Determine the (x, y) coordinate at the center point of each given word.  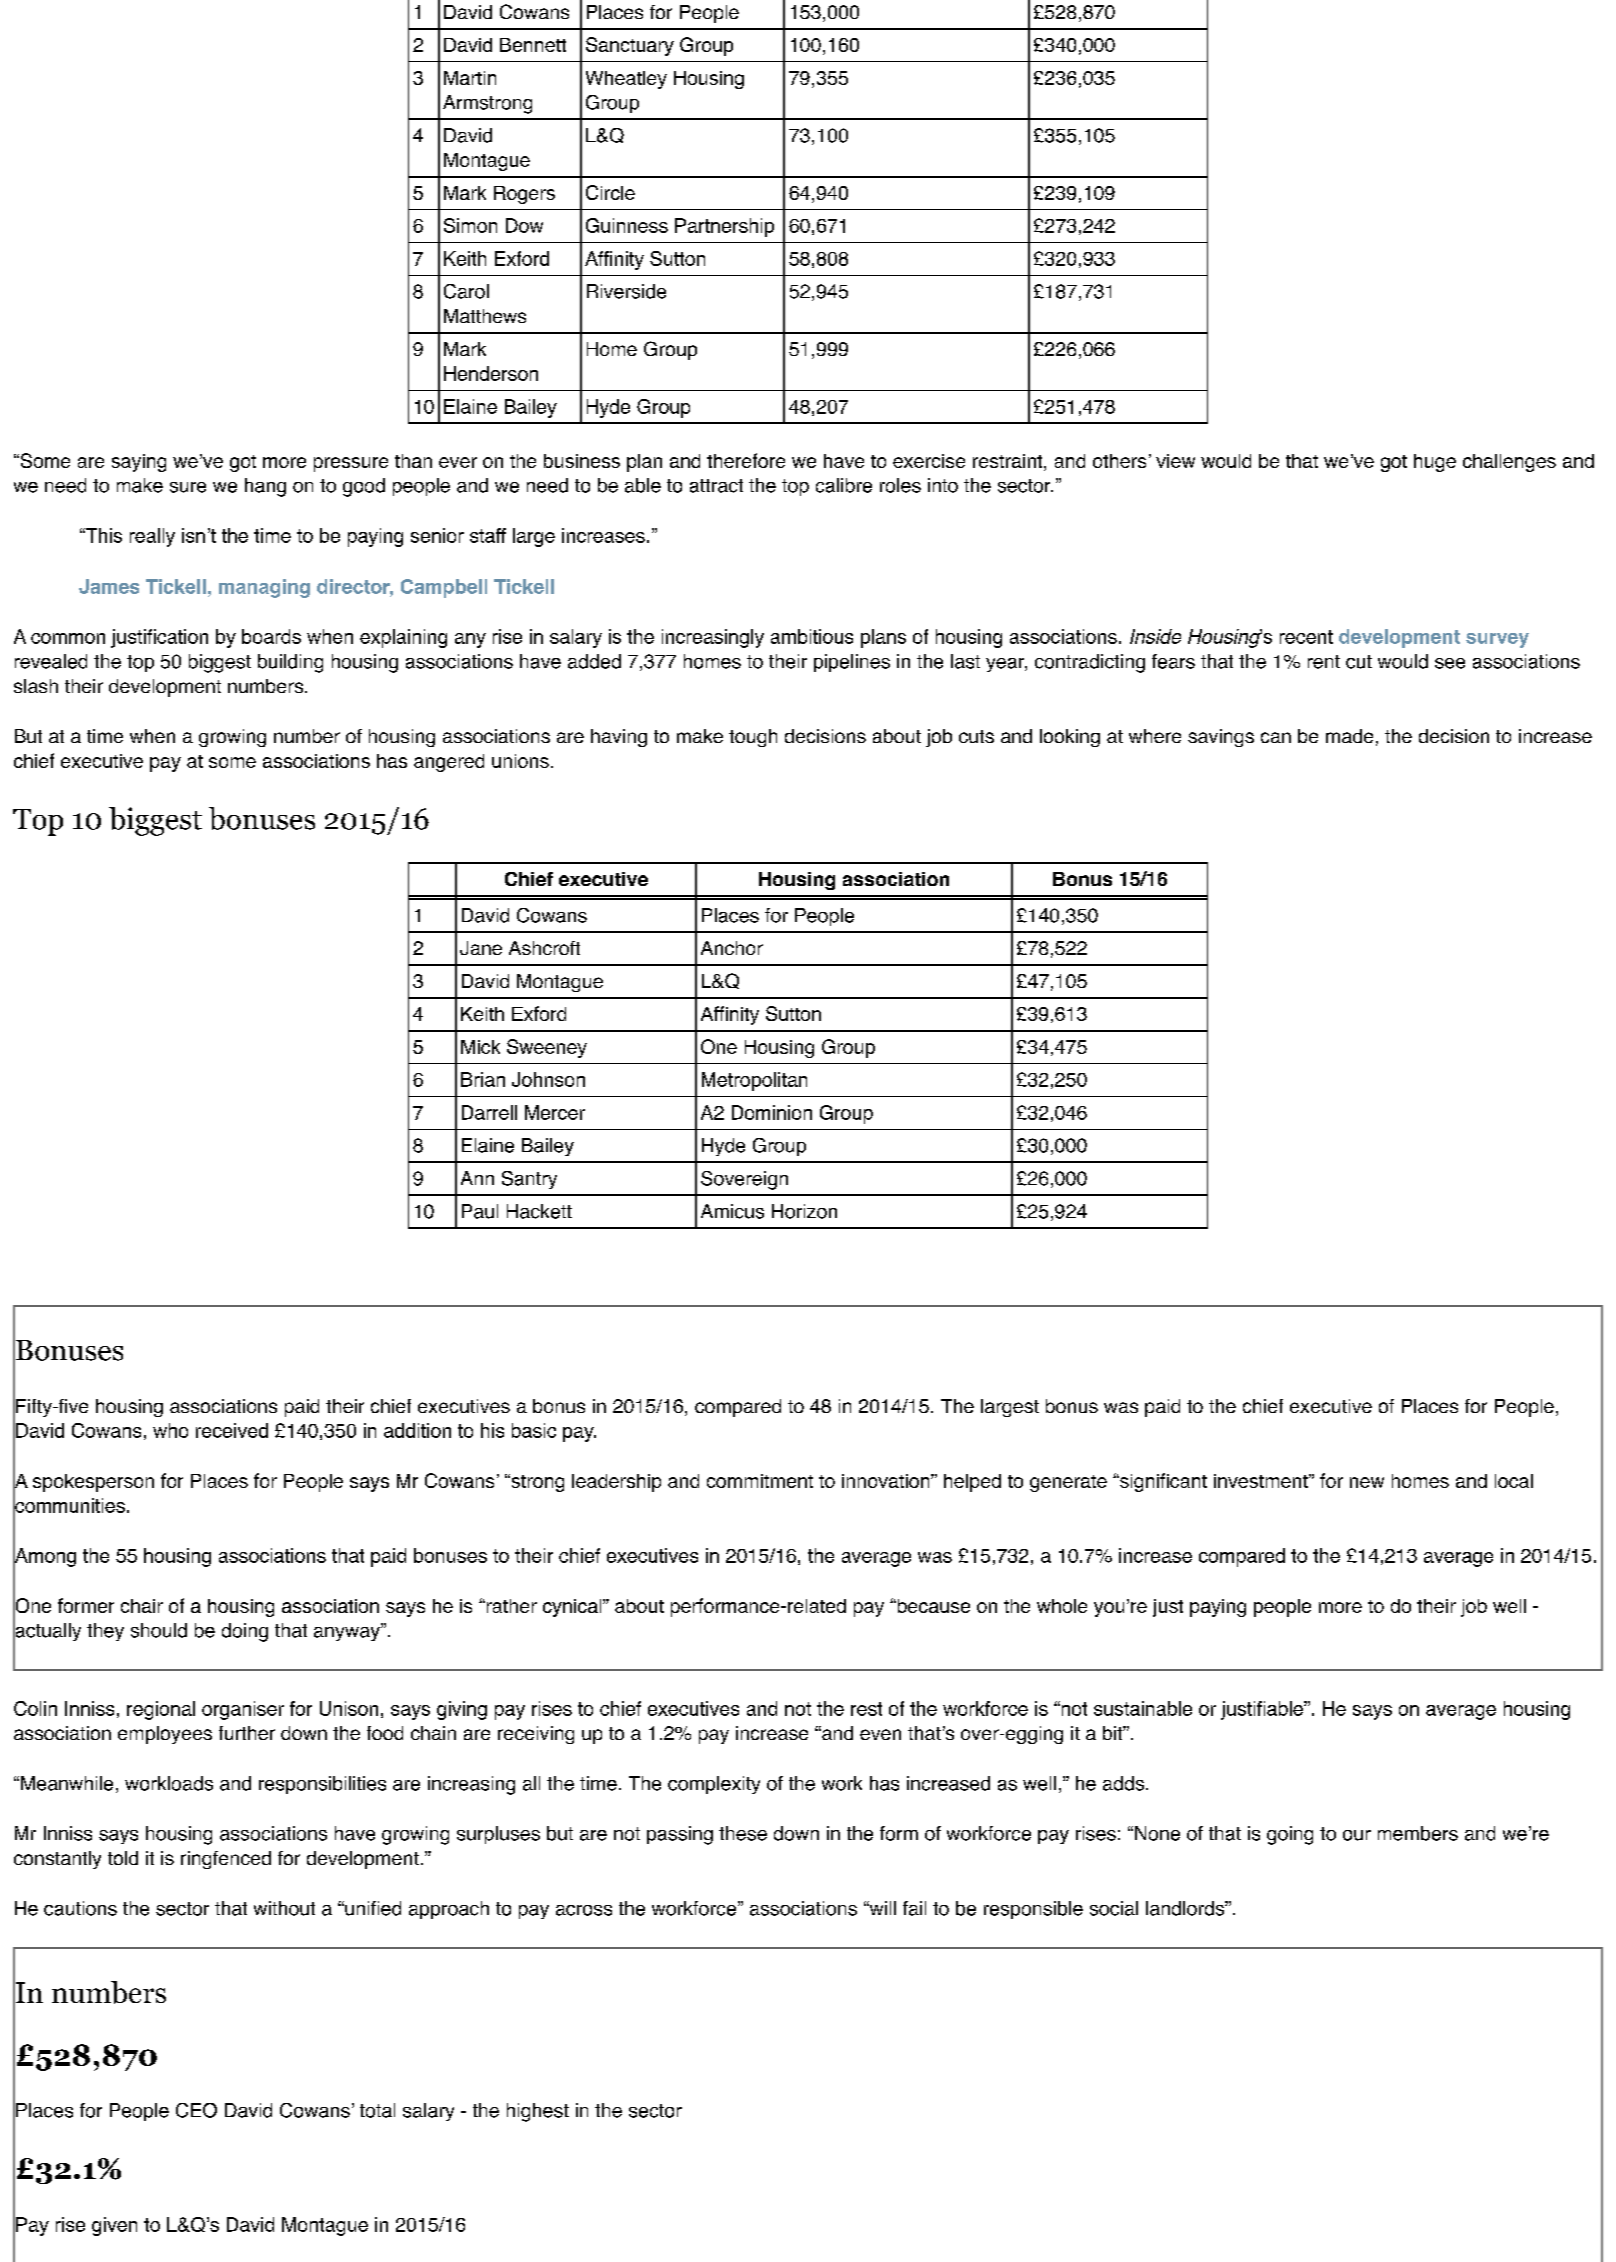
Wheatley (626, 80)
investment (1262, 1481)
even (880, 1734)
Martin (470, 78)
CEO (196, 2110)
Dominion (772, 1112)
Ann (477, 1178)
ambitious (812, 636)
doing (245, 1632)
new (1367, 1482)
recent (1306, 637)
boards (271, 636)
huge (1435, 463)
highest (538, 2112)
